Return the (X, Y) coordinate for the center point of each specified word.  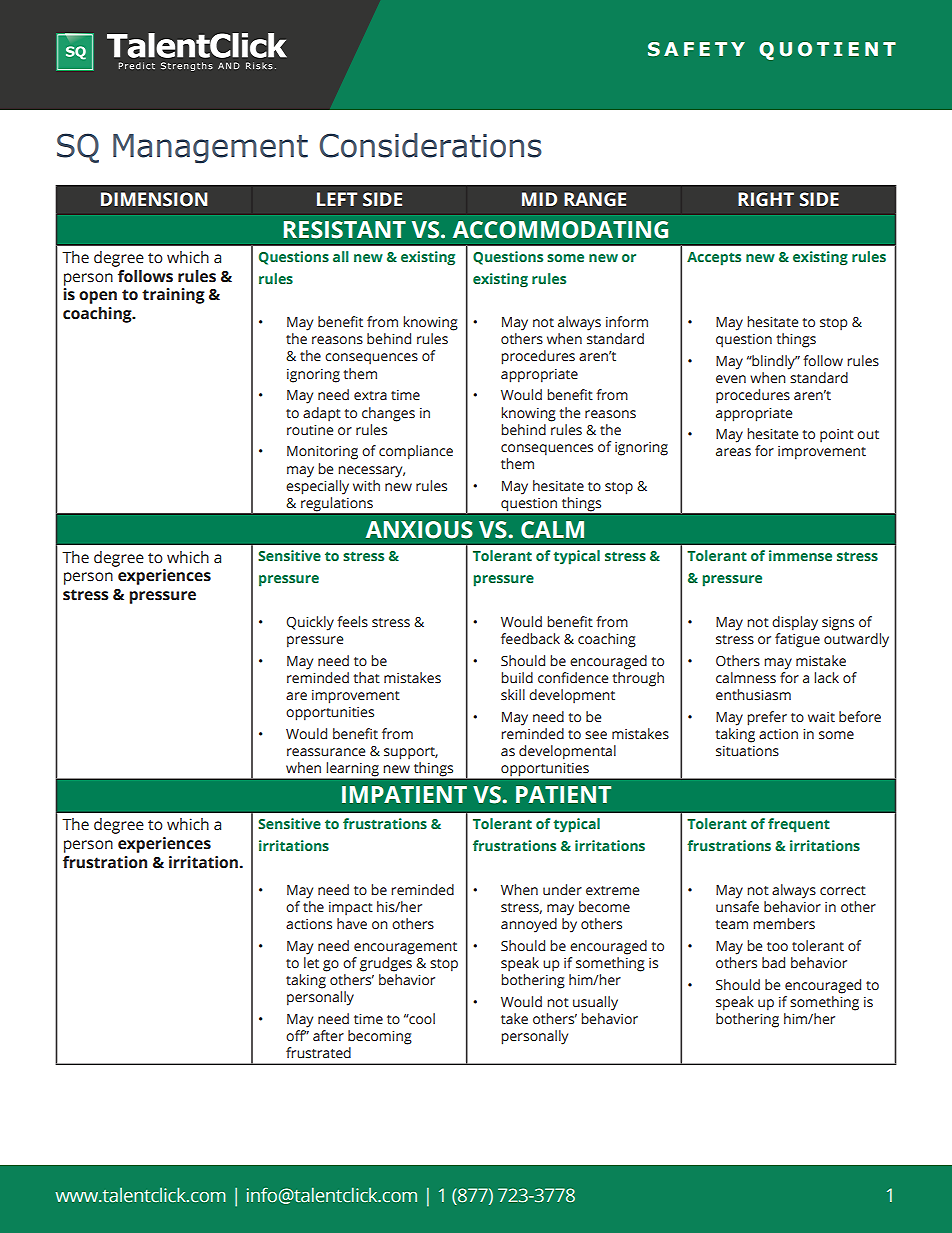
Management (210, 149)
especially (317, 487)
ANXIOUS (419, 530)
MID (539, 199)
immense (800, 555)
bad (773, 963)
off (296, 1035)
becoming (380, 1037)
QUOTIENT (827, 51)
